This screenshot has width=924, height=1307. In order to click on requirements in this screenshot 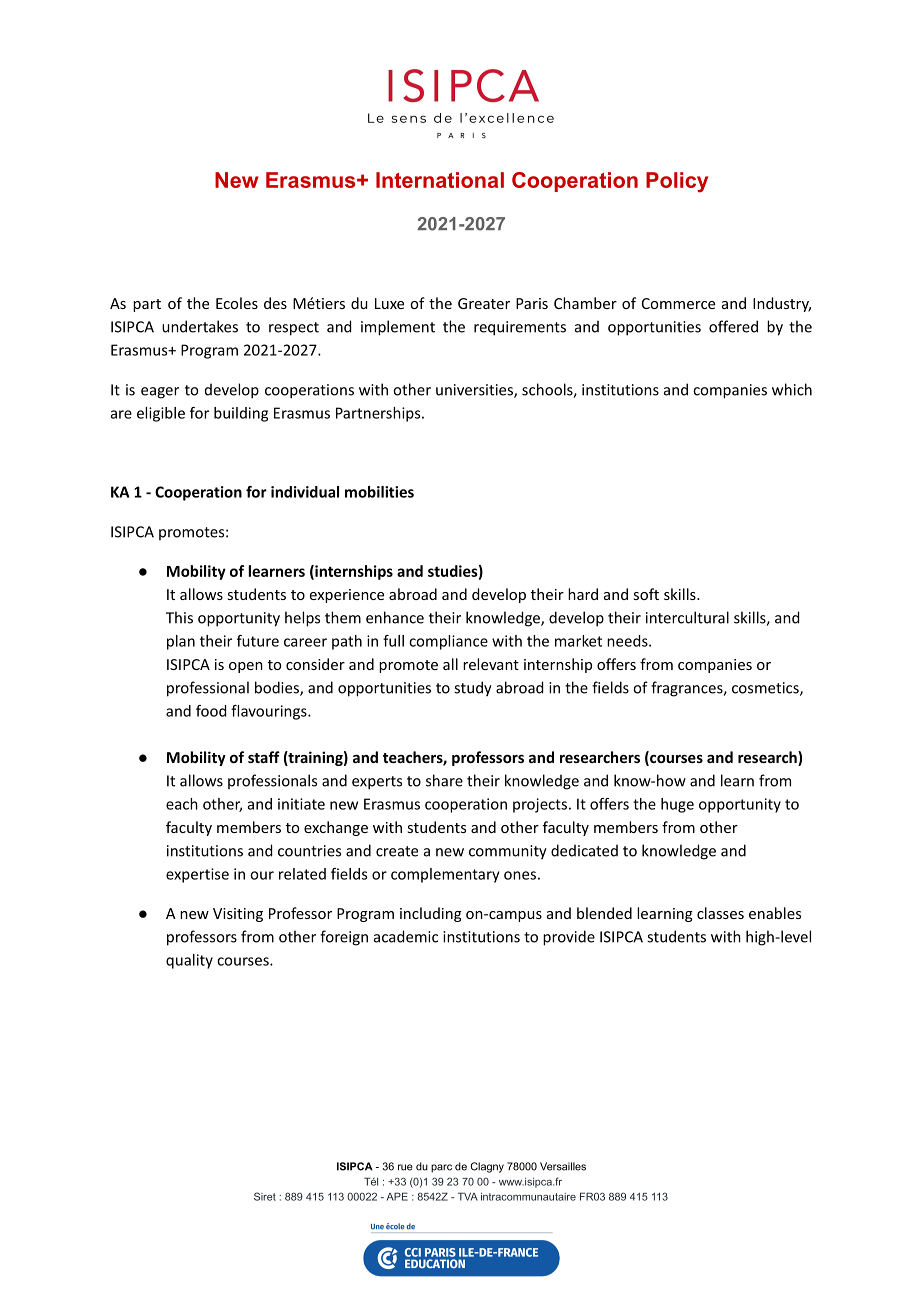, I will do `click(520, 328)`.
